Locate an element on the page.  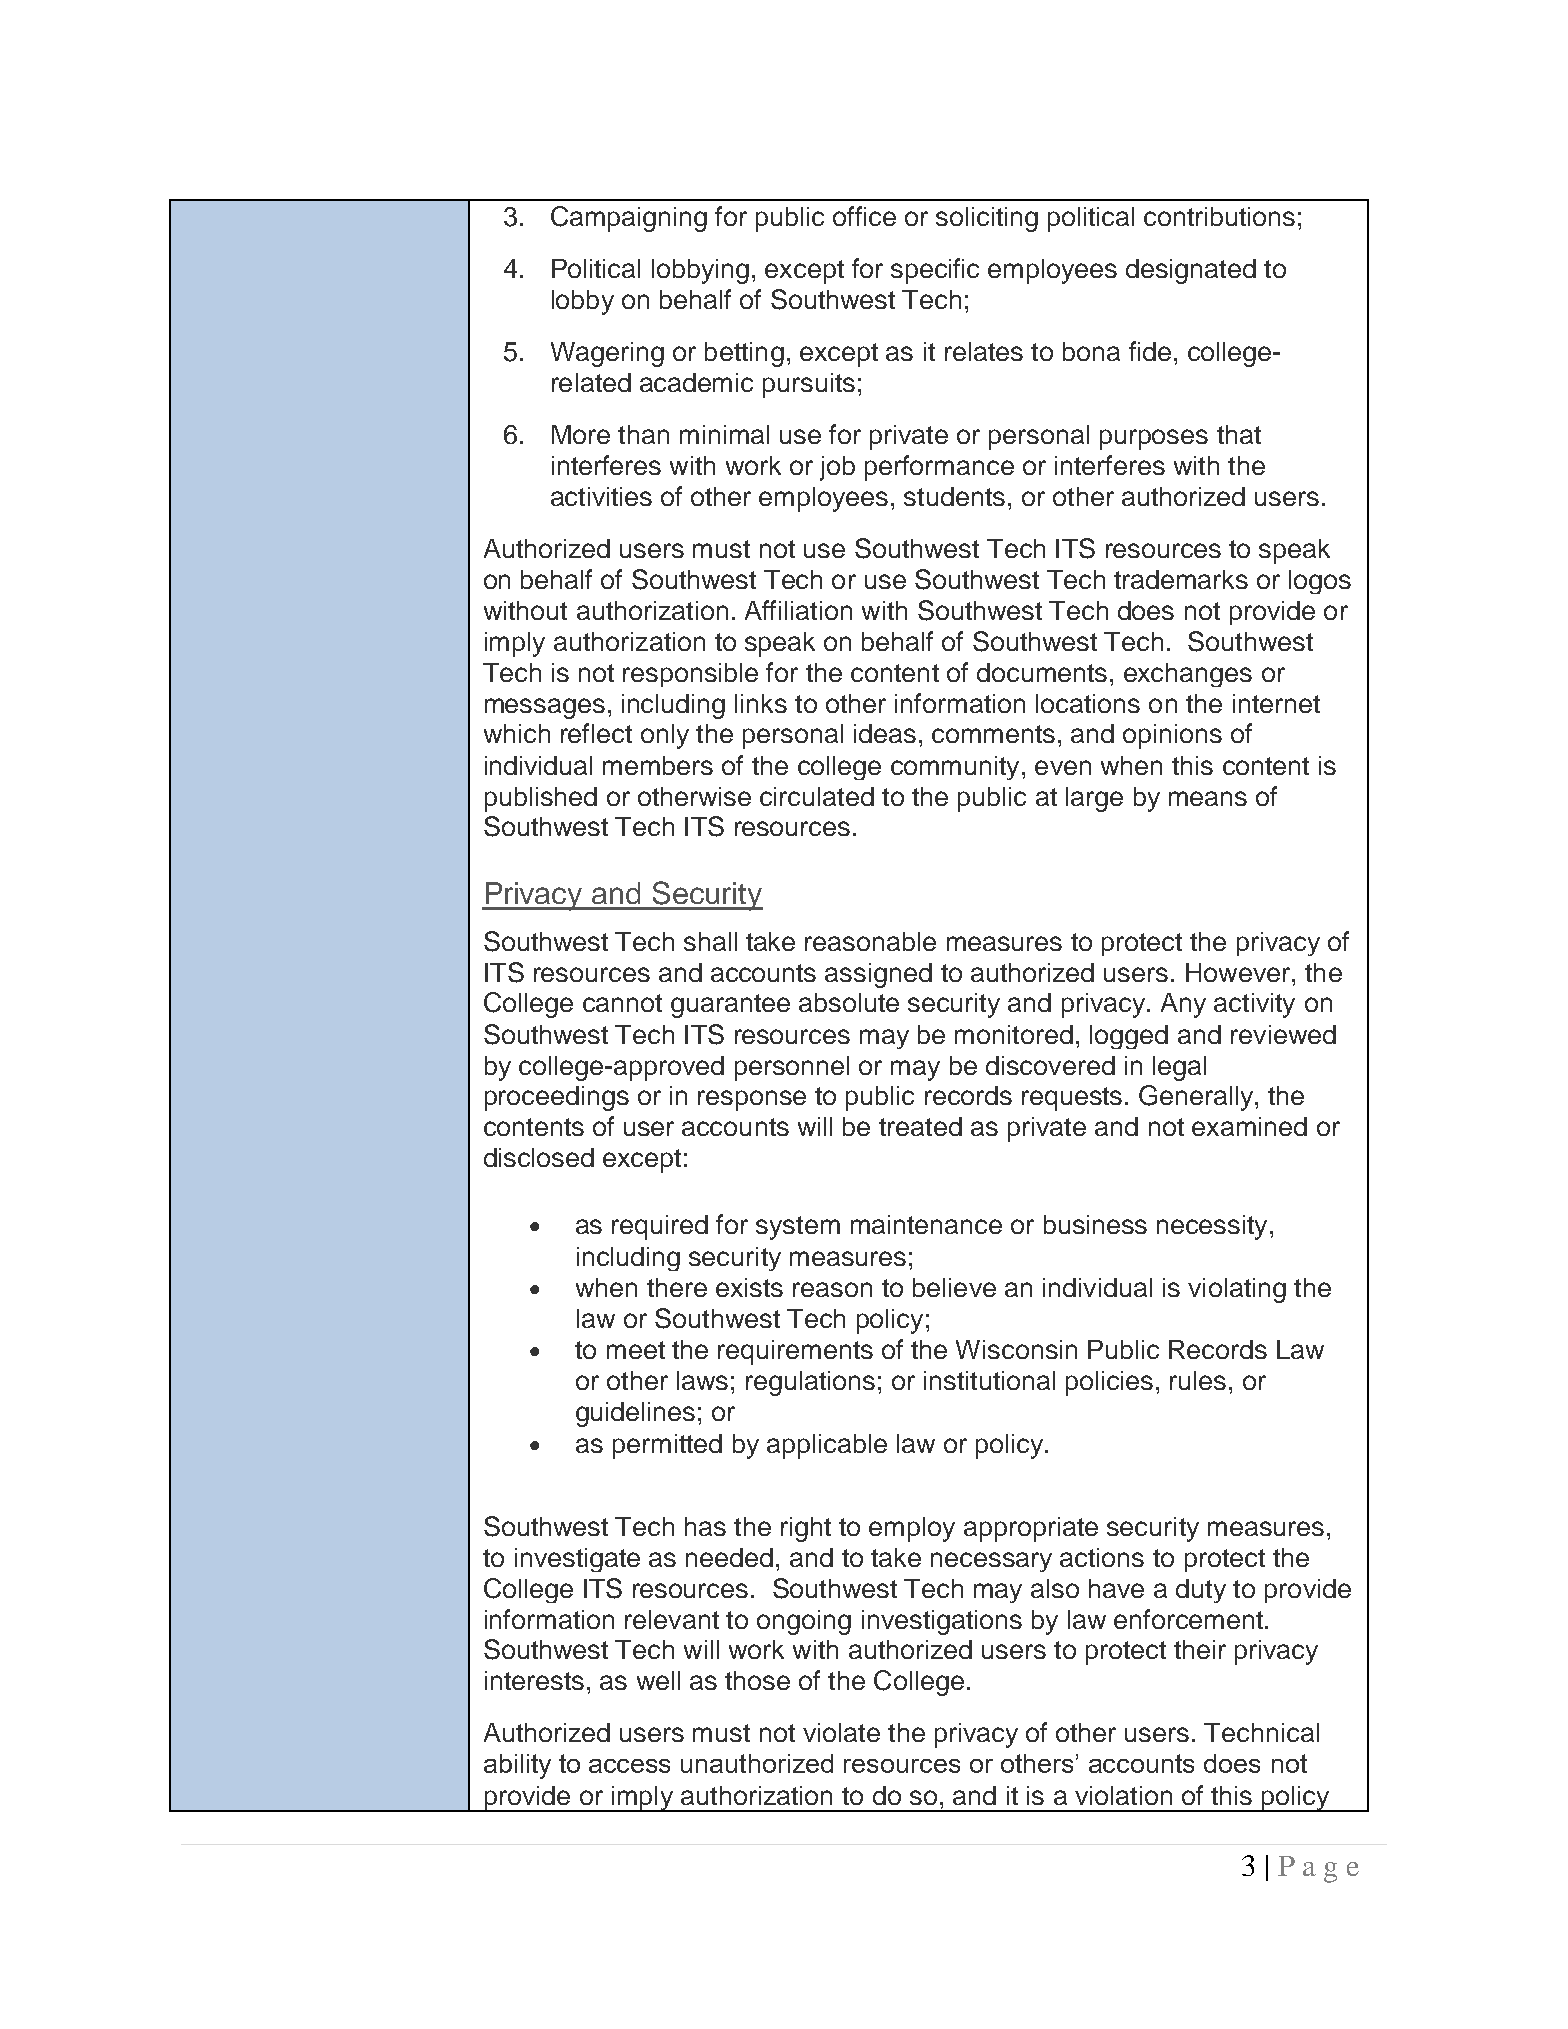
violate is located at coordinates (841, 1732).
